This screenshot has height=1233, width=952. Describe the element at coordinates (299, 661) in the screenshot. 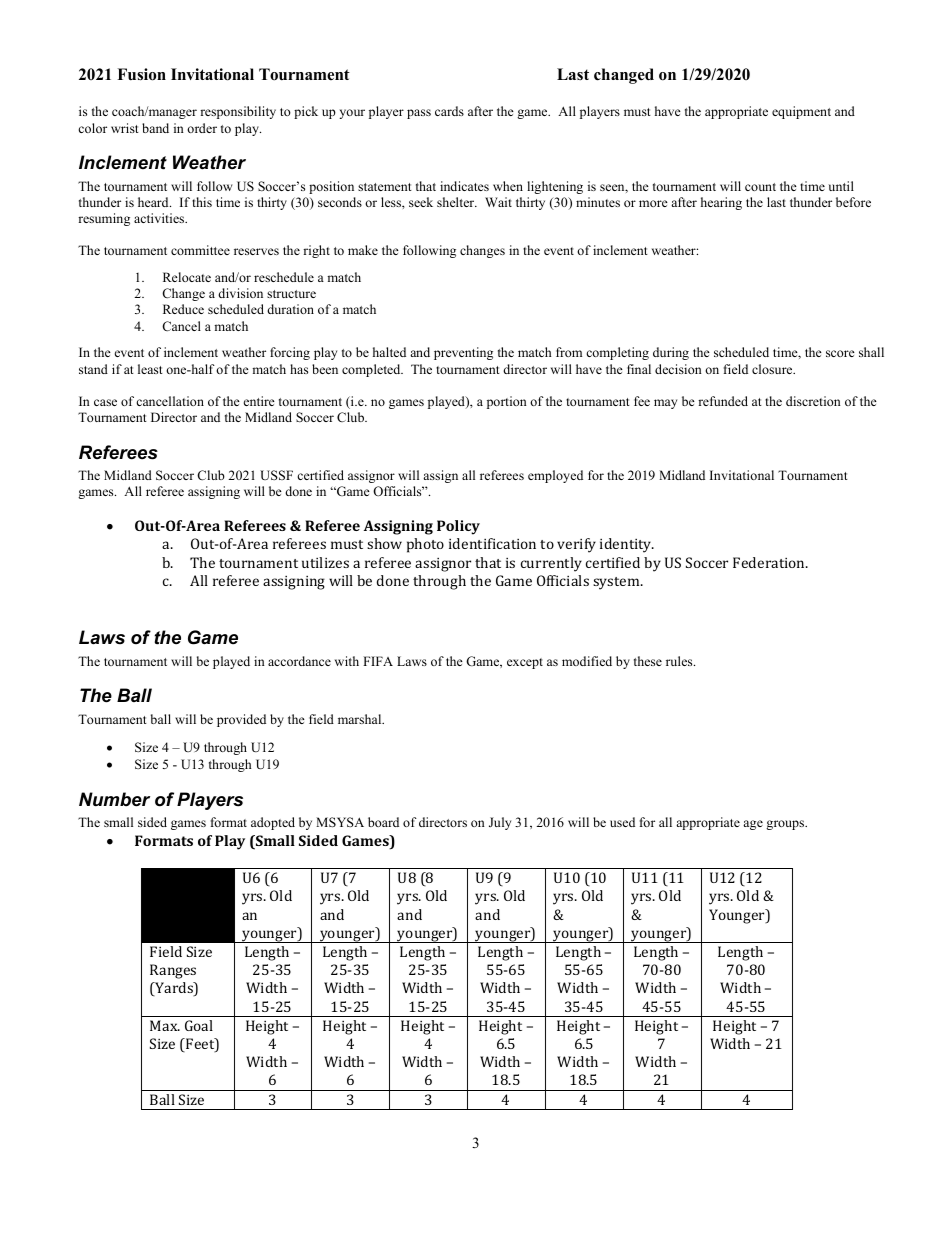

I see `accordance` at that location.
